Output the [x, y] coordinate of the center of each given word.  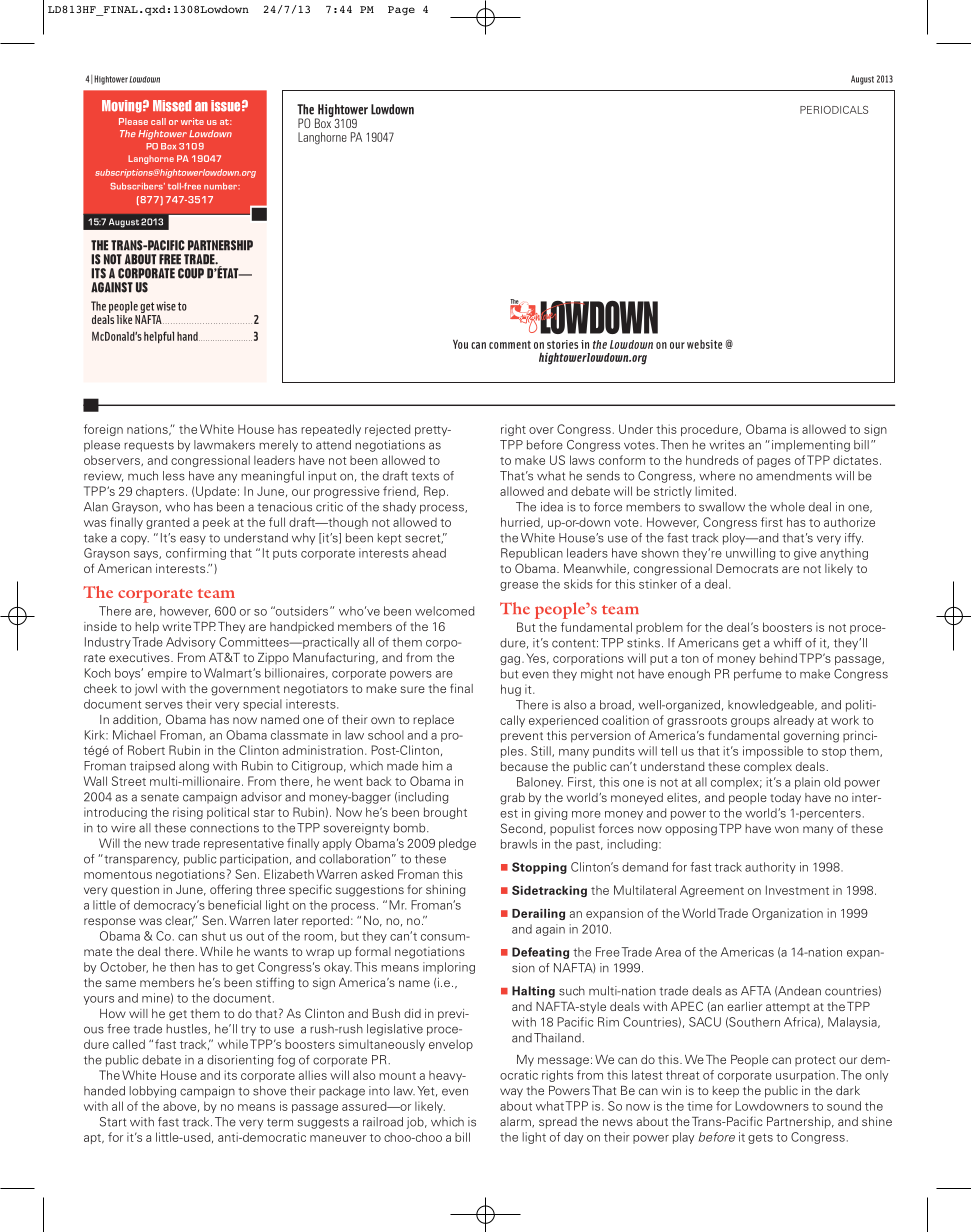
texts [425, 476]
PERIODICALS [834, 110]
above [181, 1106]
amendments [794, 476]
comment [510, 345]
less [174, 476]
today [785, 799]
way [511, 1092]
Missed [172, 106]
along [194, 767]
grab [512, 799]
